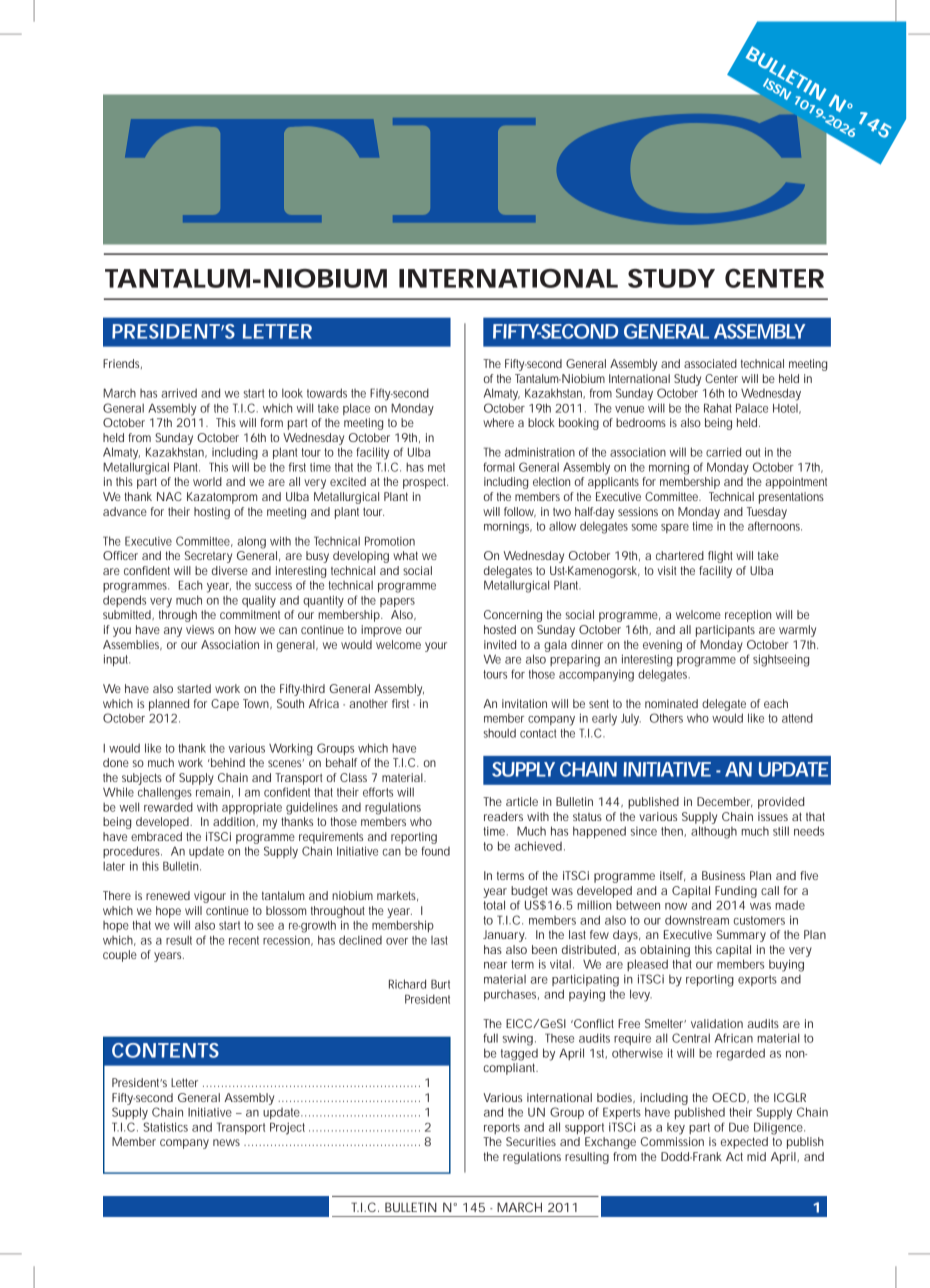 The image size is (930, 1288). What do you see at coordinates (710, 363) in the document?
I see `associated` at bounding box center [710, 363].
